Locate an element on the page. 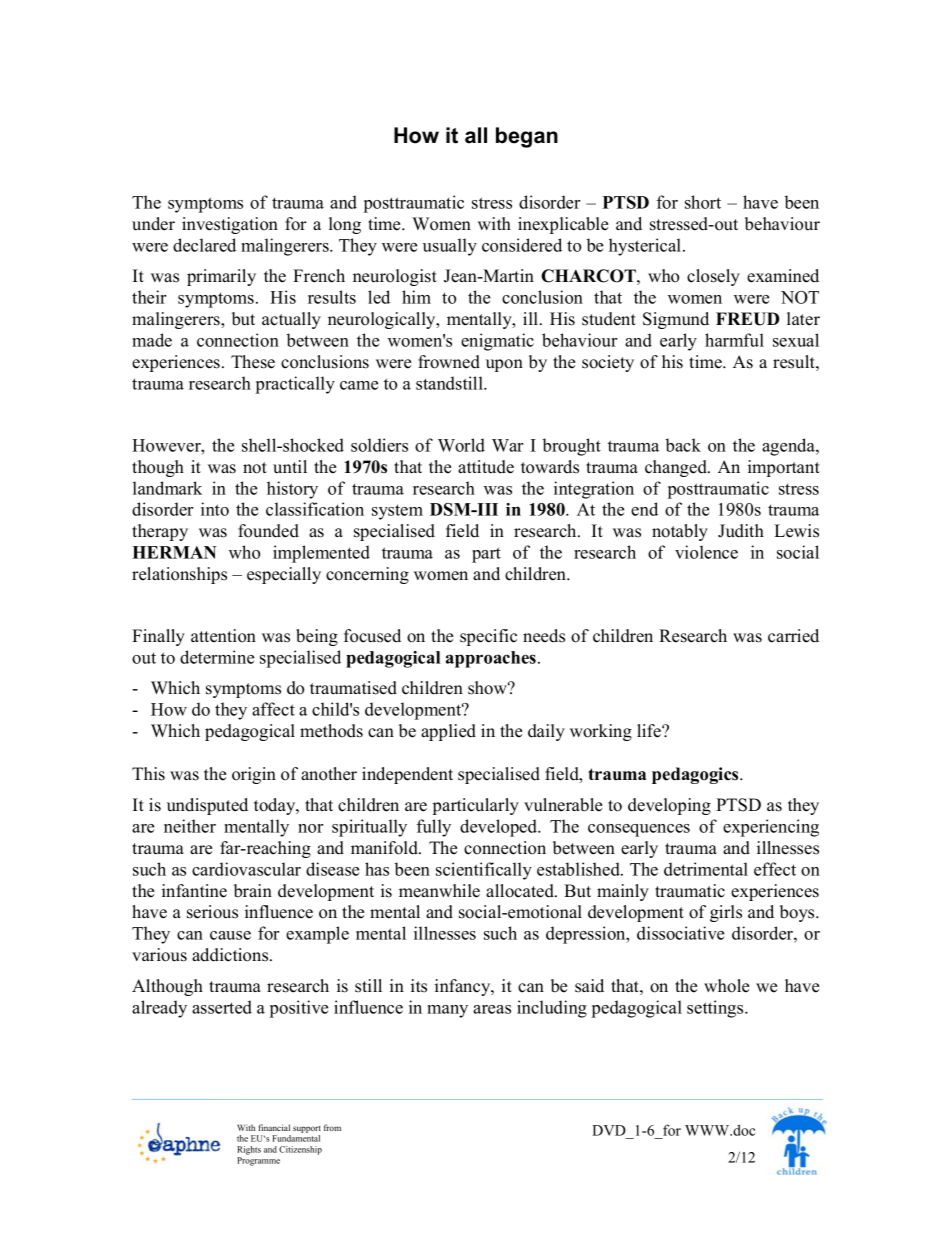 The height and width of the document is (1233, 952). specific is located at coordinates (488, 637).
